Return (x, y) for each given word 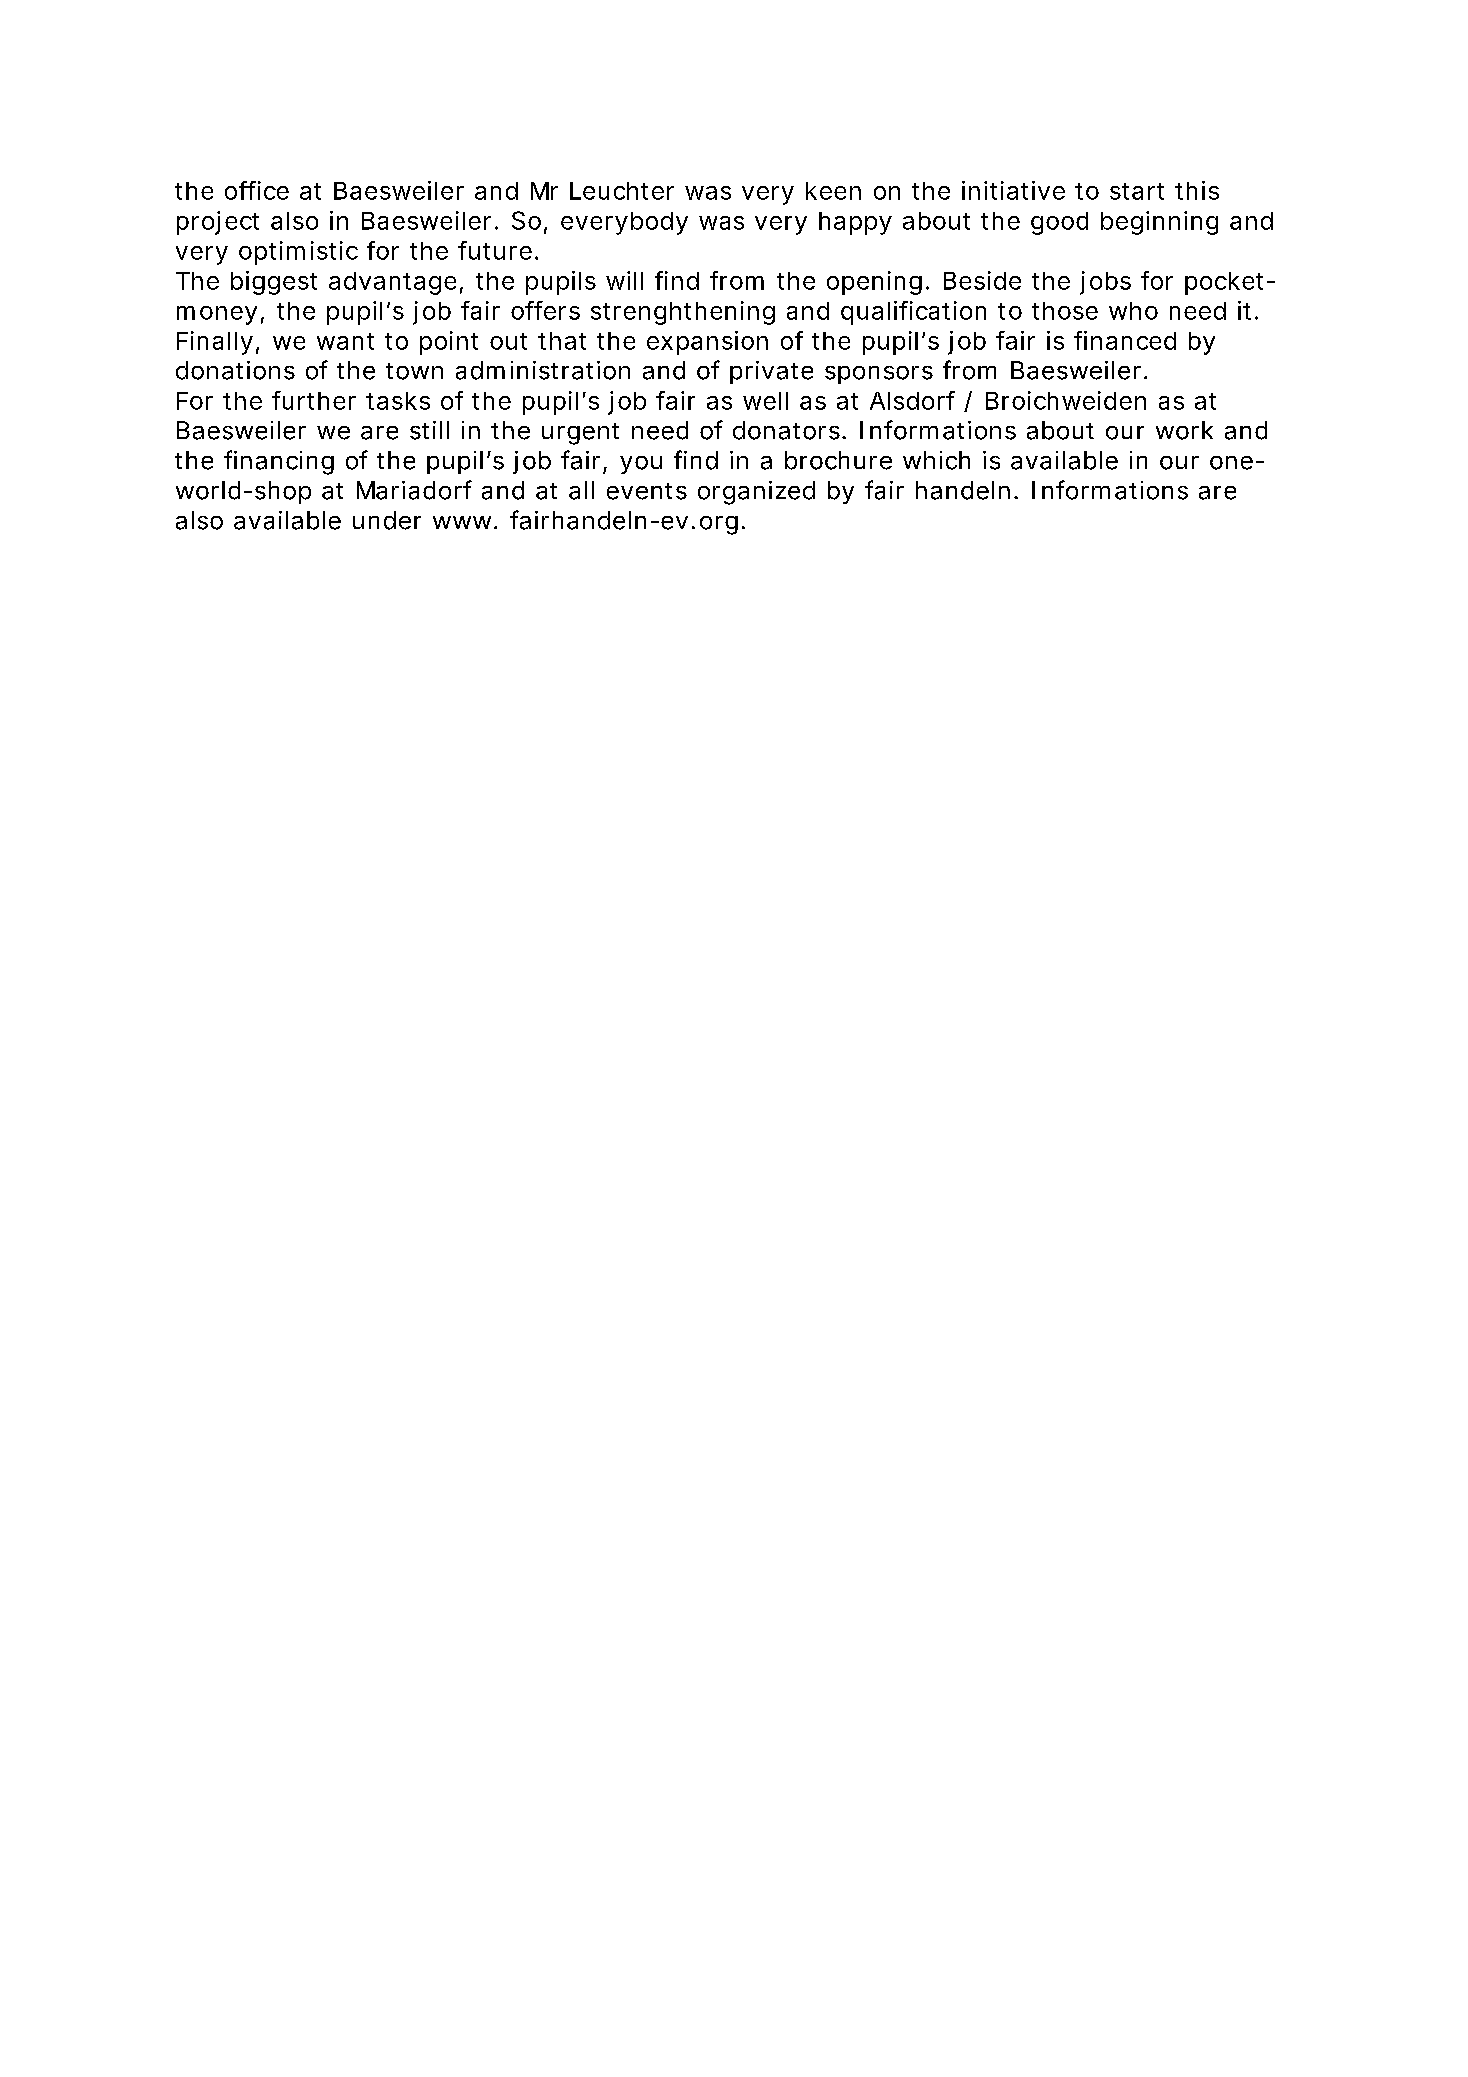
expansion (707, 343)
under (387, 520)
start (1137, 191)
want (345, 341)
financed (1125, 340)
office (257, 190)
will (624, 280)
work (1184, 430)
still (429, 430)
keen (833, 191)
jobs (1105, 283)
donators (786, 430)
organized (756, 493)
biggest (274, 283)
